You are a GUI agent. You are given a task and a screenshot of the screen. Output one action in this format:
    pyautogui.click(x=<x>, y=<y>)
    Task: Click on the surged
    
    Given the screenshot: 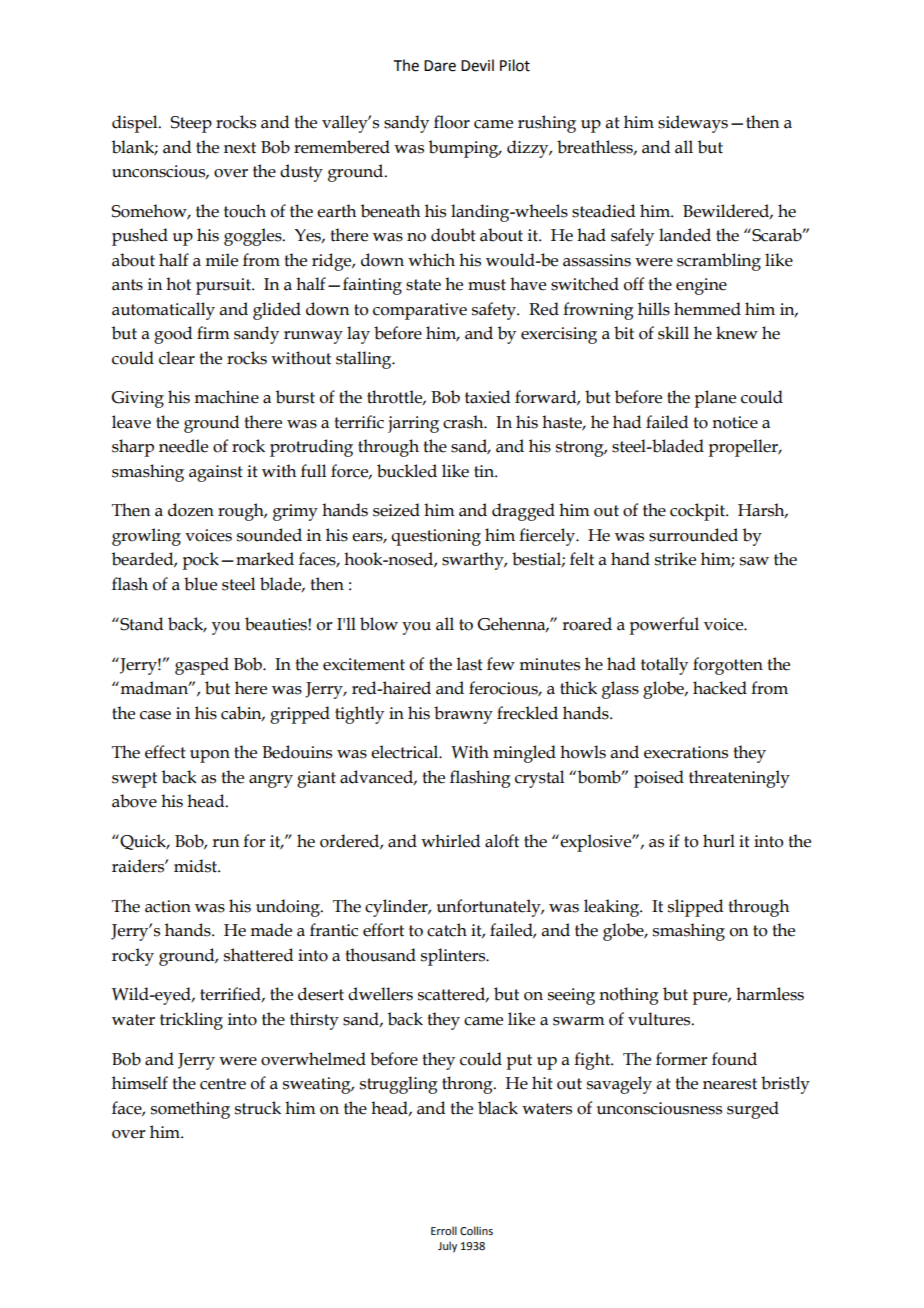 What is the action you would take?
    pyautogui.click(x=753, y=1110)
